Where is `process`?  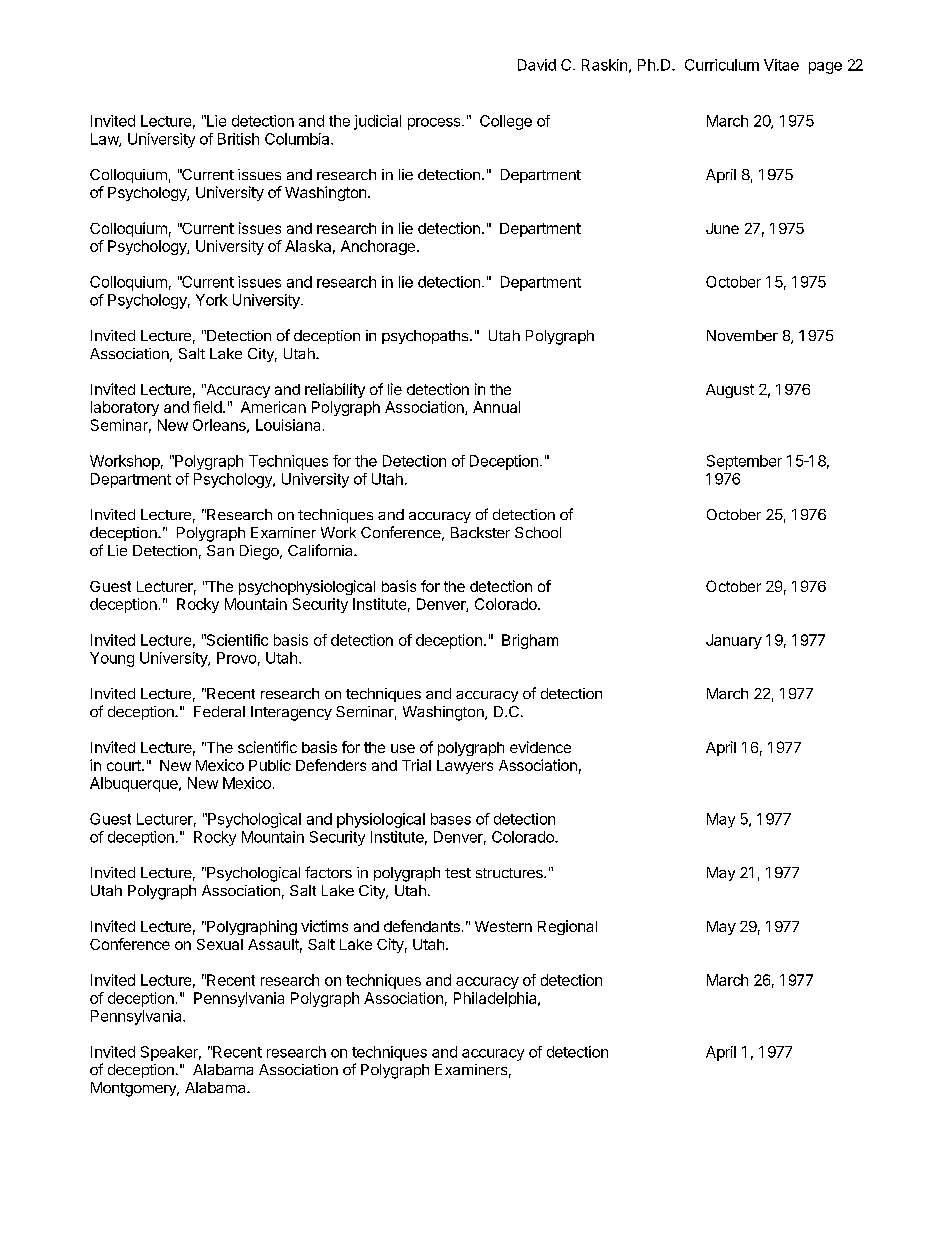
process is located at coordinates (435, 124).
